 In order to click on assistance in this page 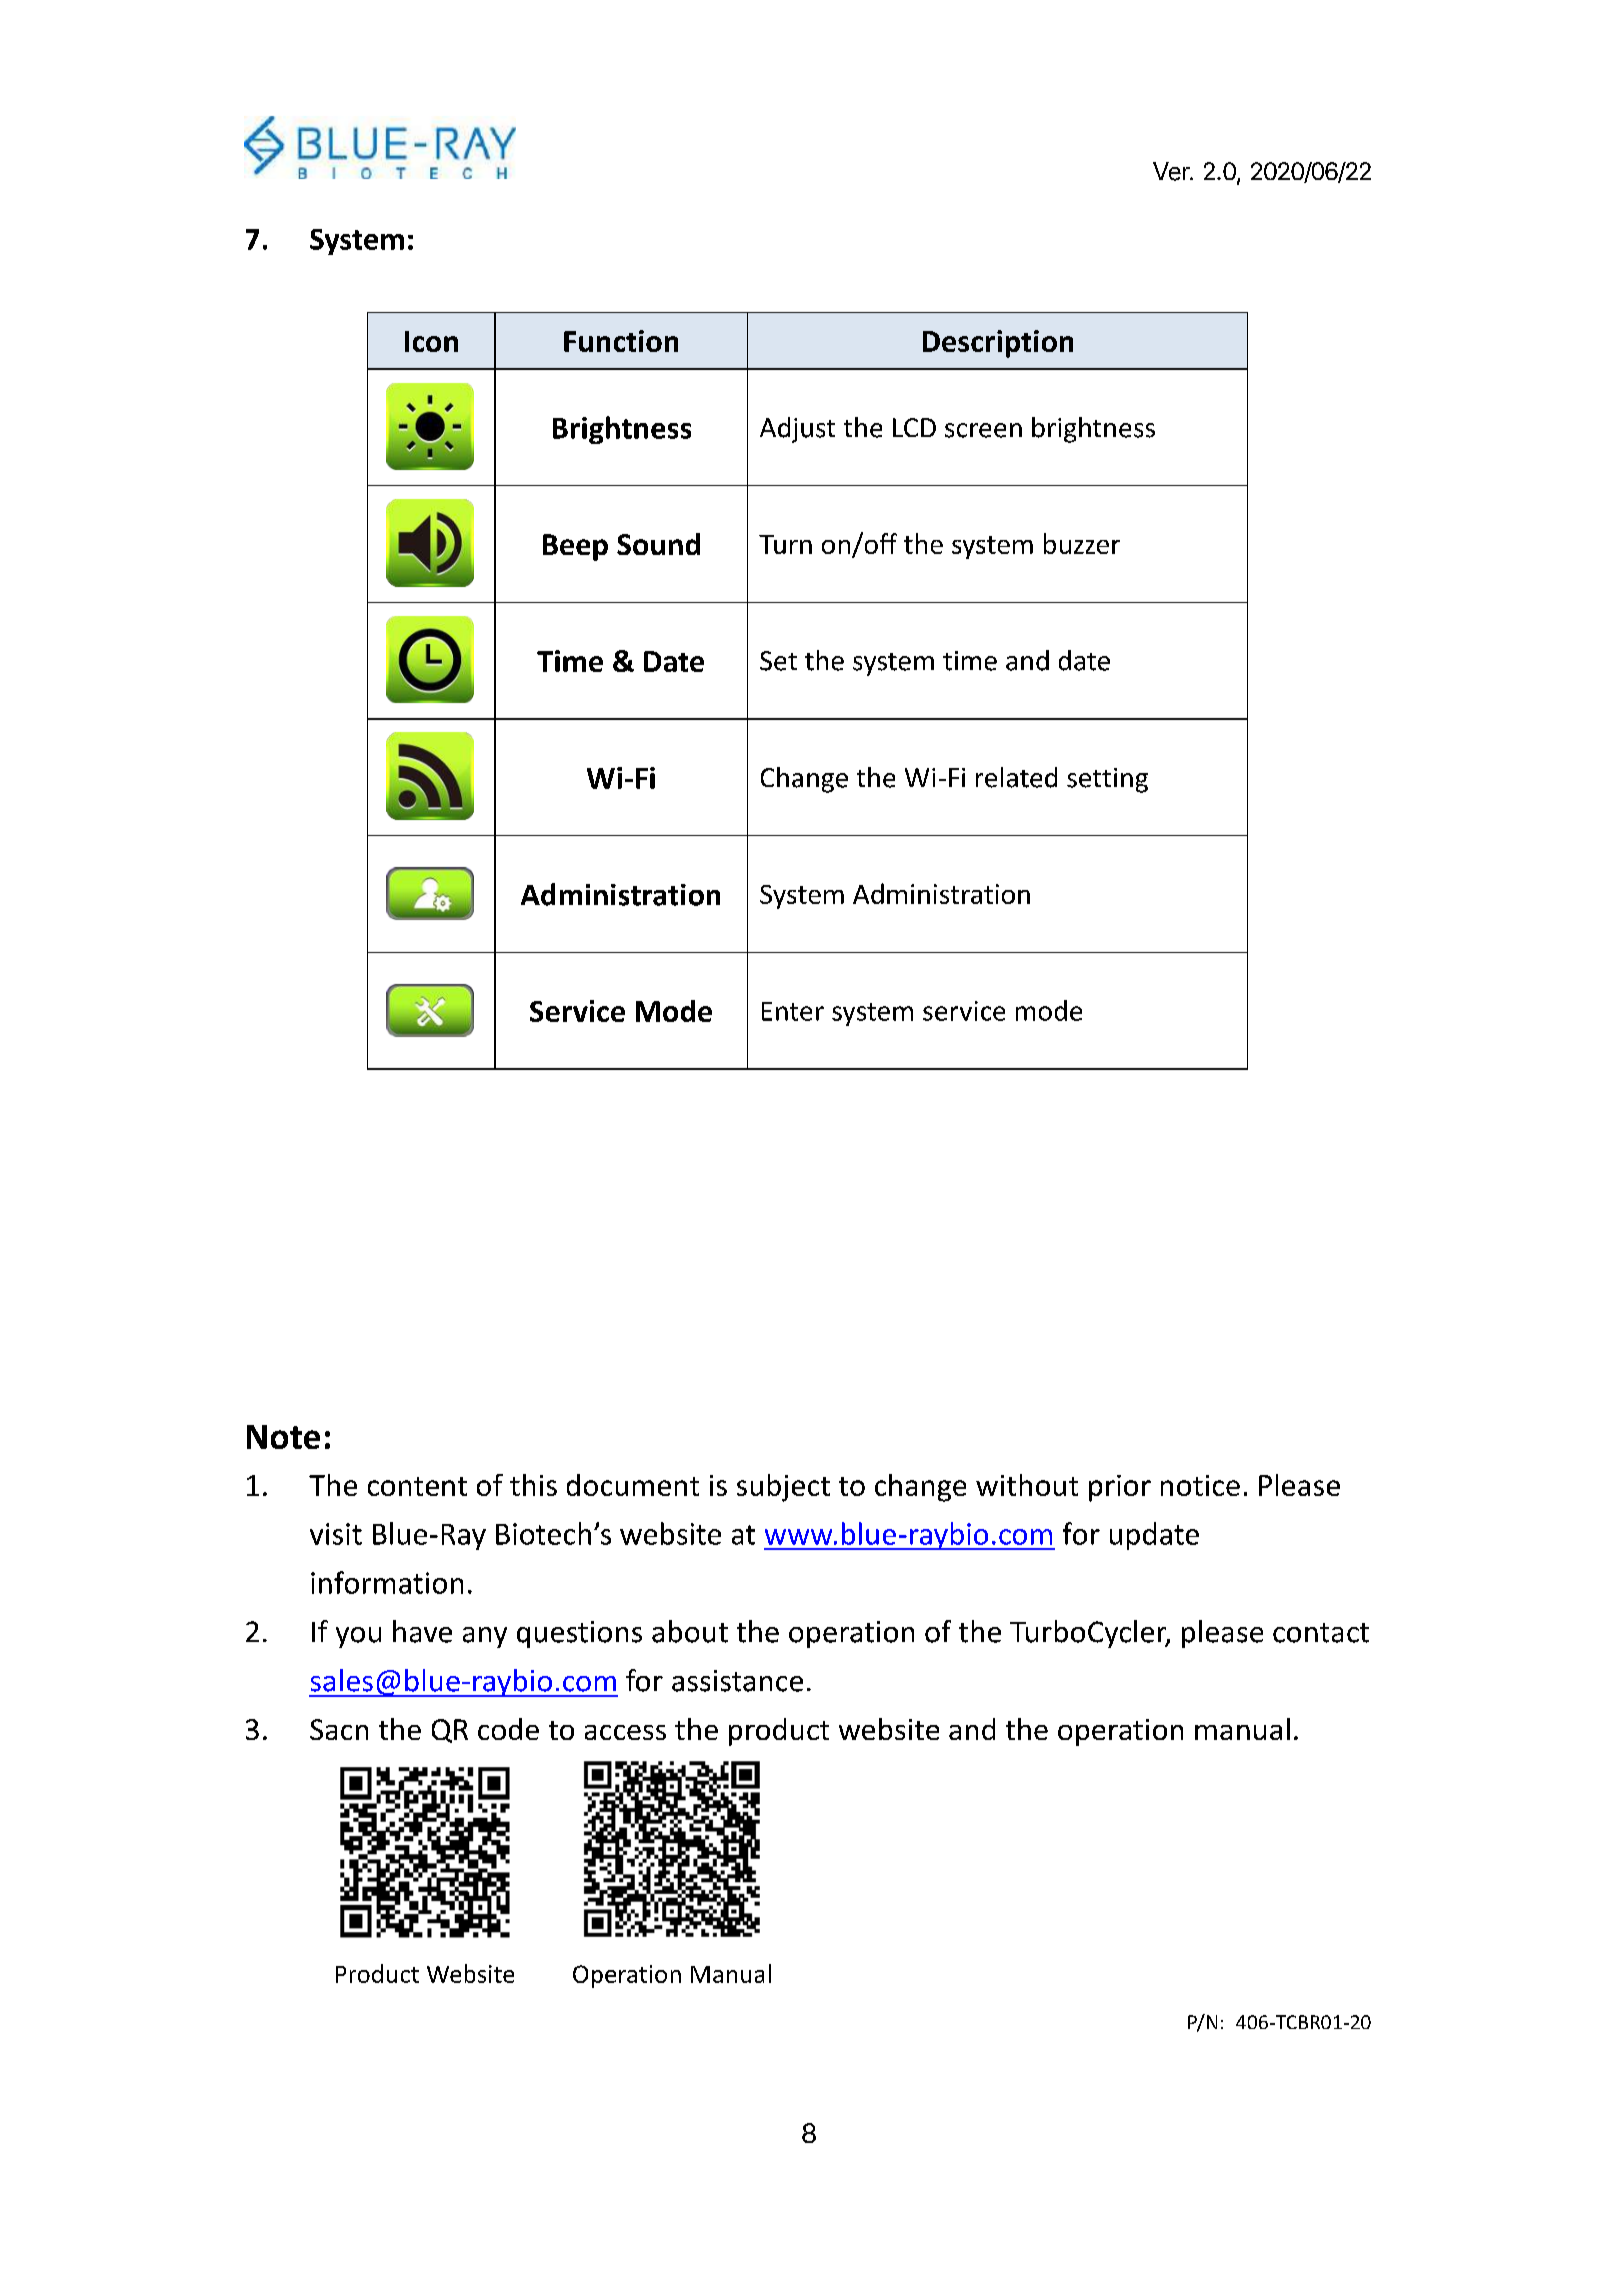, I will do `click(737, 1681)`.
